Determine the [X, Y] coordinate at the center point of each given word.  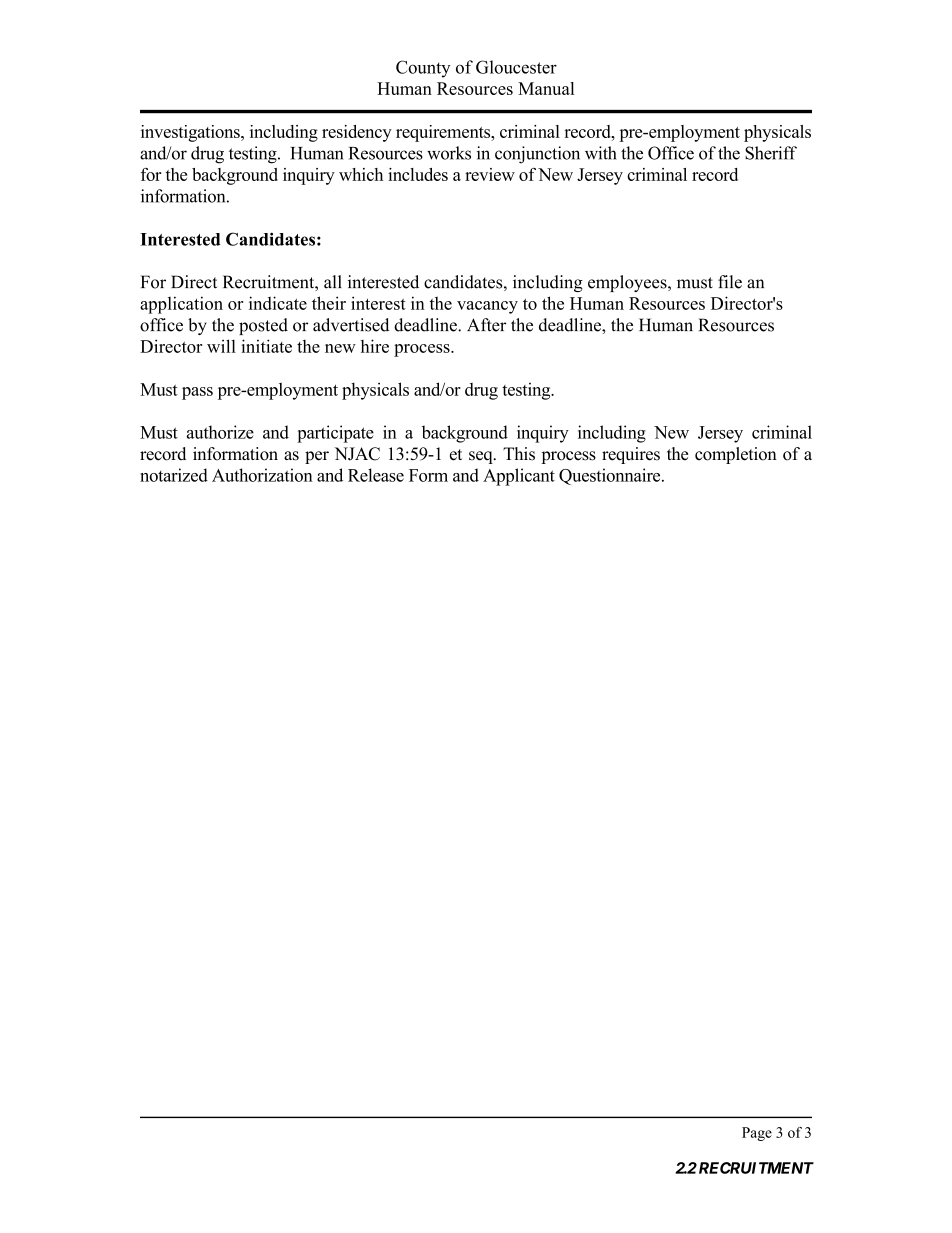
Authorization [262, 475]
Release [376, 475]
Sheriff [771, 153]
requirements [444, 133]
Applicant [519, 477]
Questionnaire [611, 476]
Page [757, 1134]
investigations [191, 133]
